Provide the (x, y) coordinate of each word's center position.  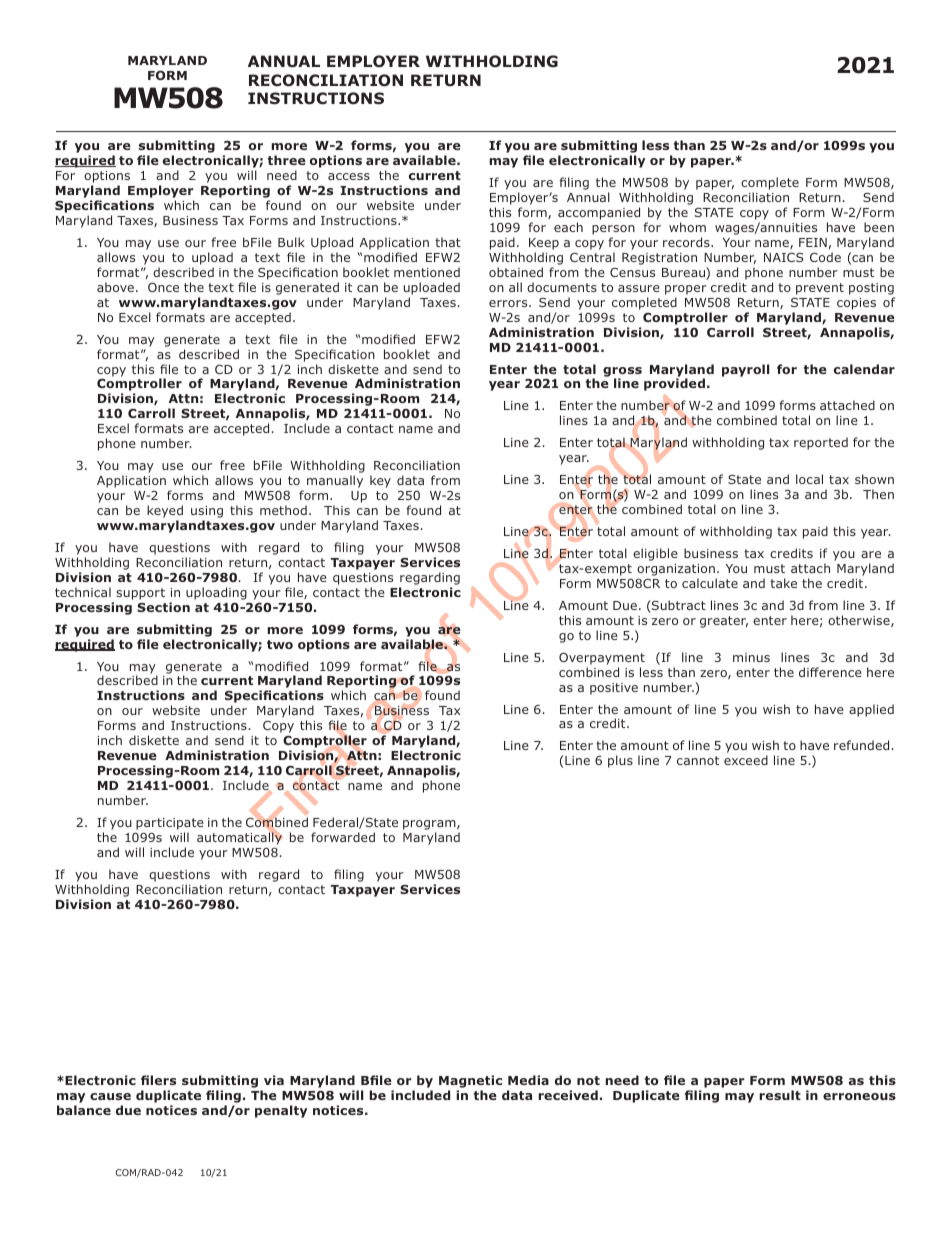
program (430, 826)
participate (170, 824)
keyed (165, 511)
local (809, 479)
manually (335, 481)
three (287, 160)
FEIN (813, 242)
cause (110, 1096)
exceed (746, 760)
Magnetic (470, 1083)
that (448, 242)
